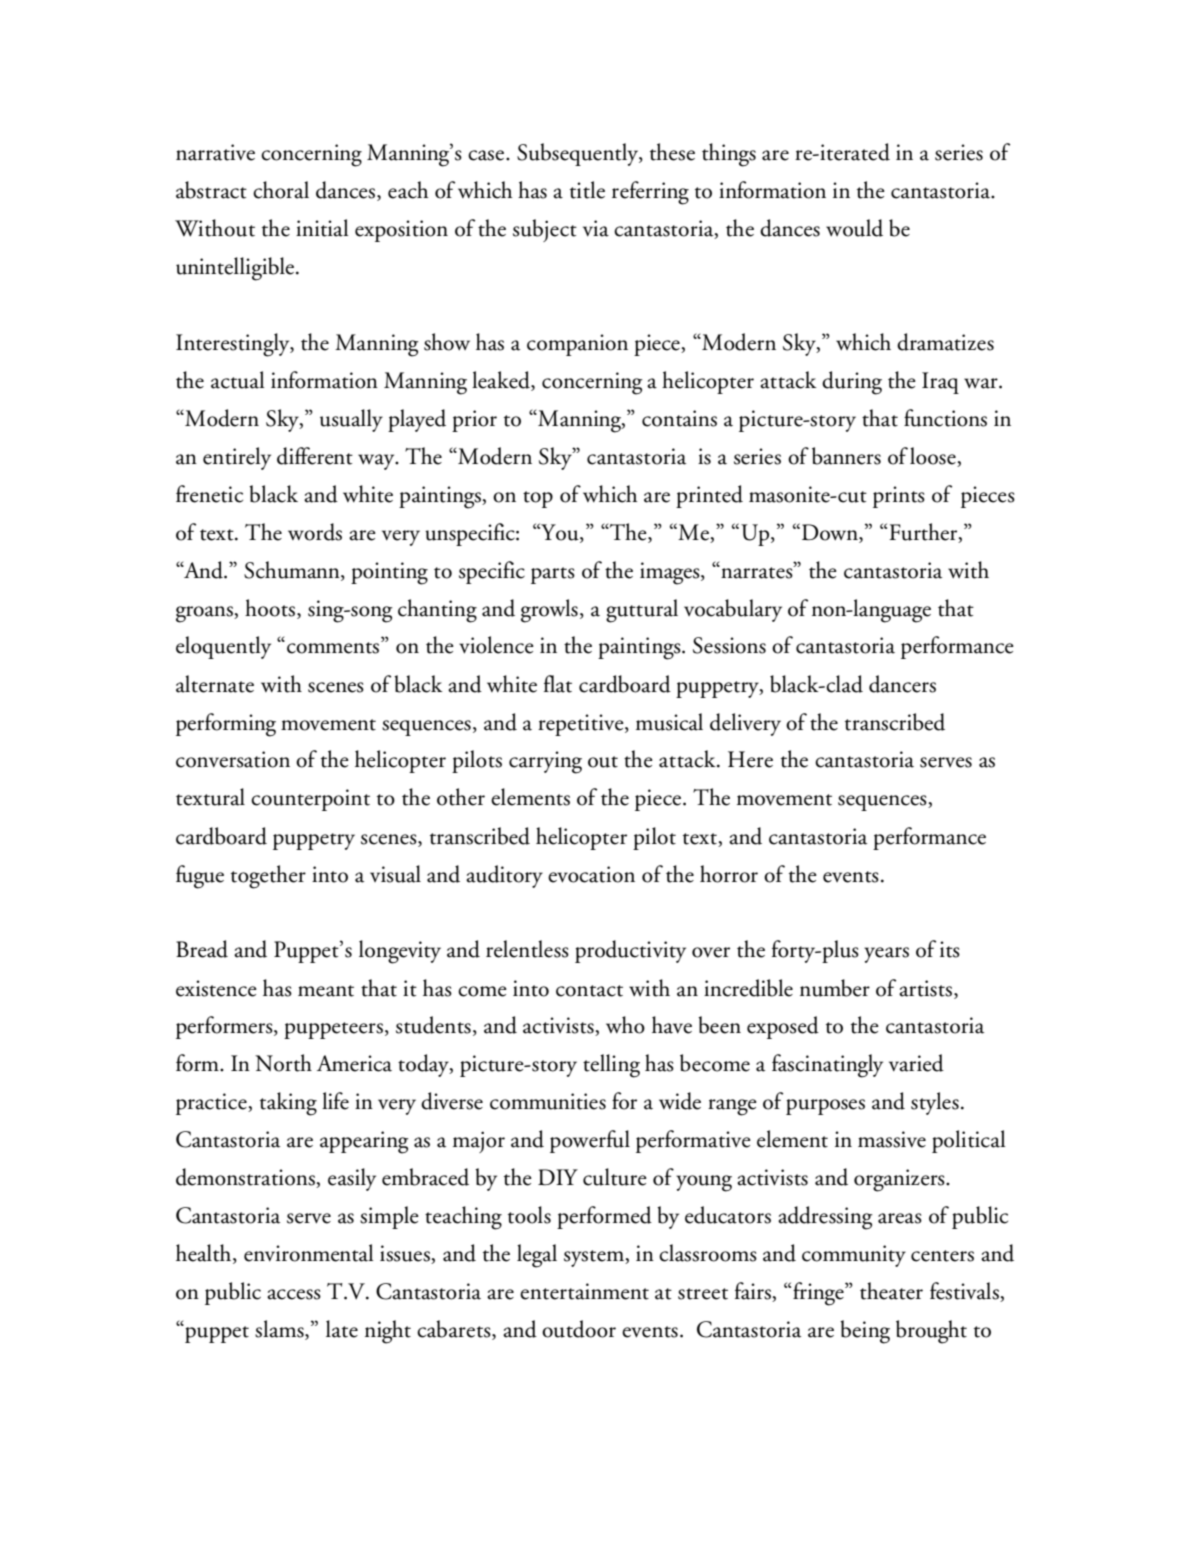 The height and width of the screenshot is (1542, 1192). Describe the element at coordinates (233, 759) in the screenshot. I see `conversation` at that location.
